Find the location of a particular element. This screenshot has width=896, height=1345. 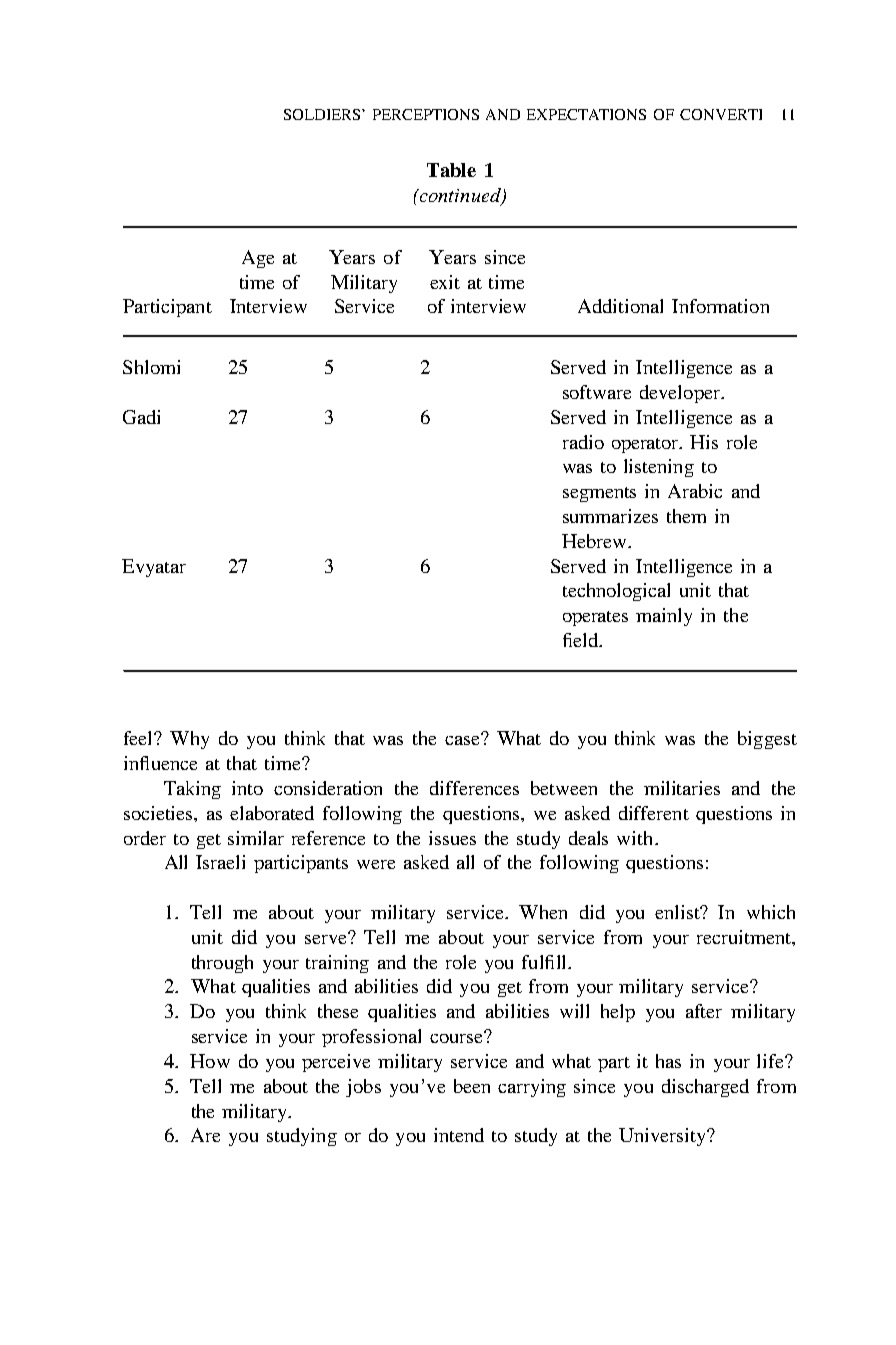

Table is located at coordinates (451, 170).
